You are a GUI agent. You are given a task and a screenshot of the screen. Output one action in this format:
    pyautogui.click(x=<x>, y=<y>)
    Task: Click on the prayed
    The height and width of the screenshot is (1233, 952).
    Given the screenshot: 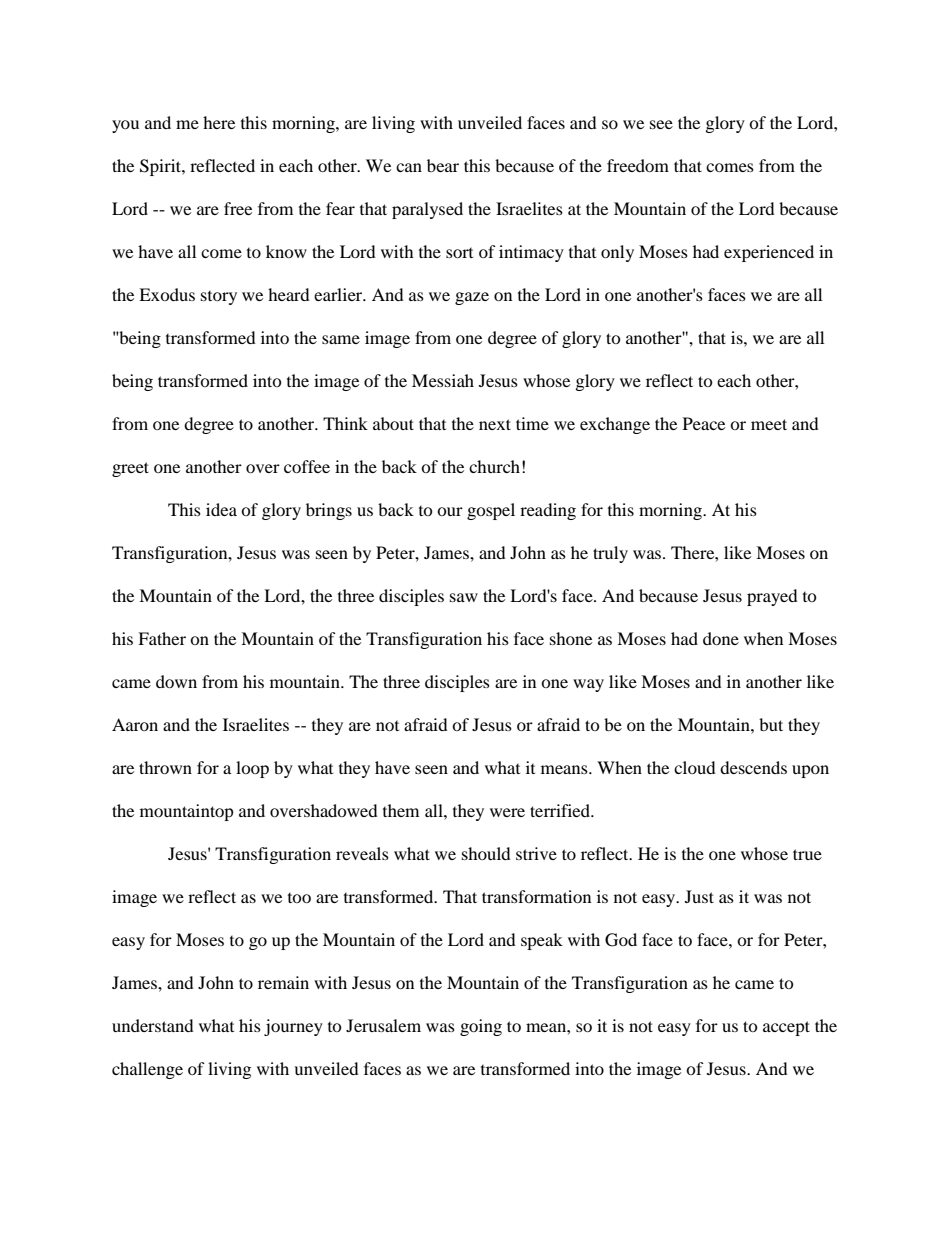 What is the action you would take?
    pyautogui.click(x=772, y=597)
